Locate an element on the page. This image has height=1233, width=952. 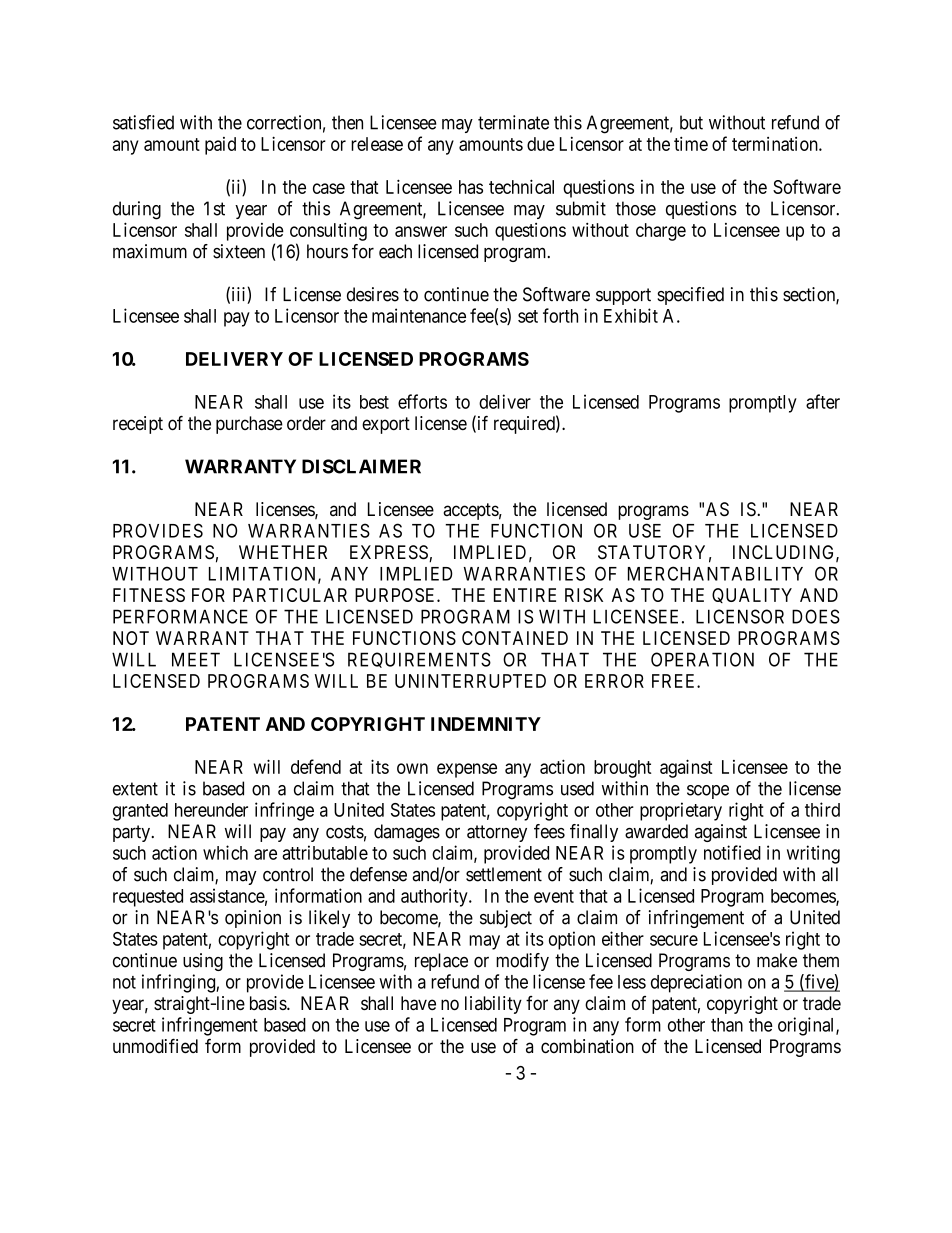
after is located at coordinates (823, 401).
